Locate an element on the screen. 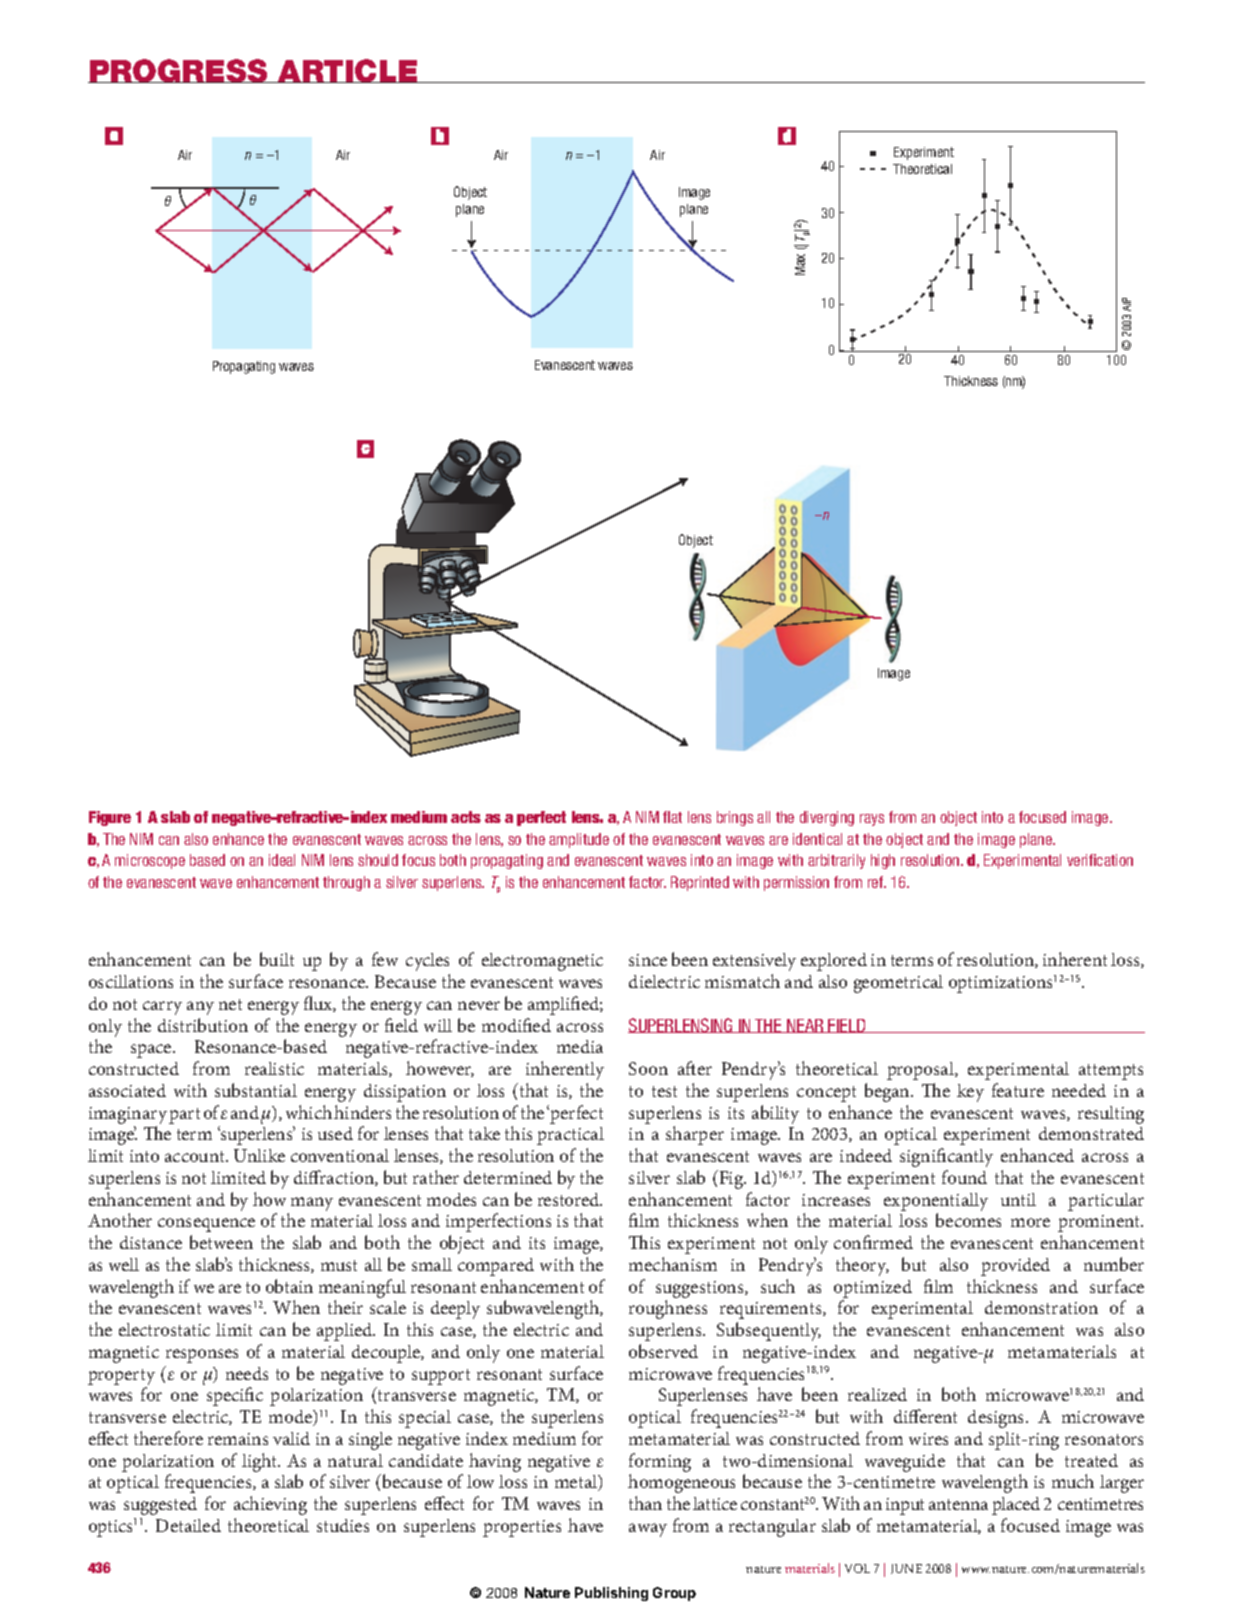 This screenshot has width=1233, height=1620. away is located at coordinates (648, 1530).
